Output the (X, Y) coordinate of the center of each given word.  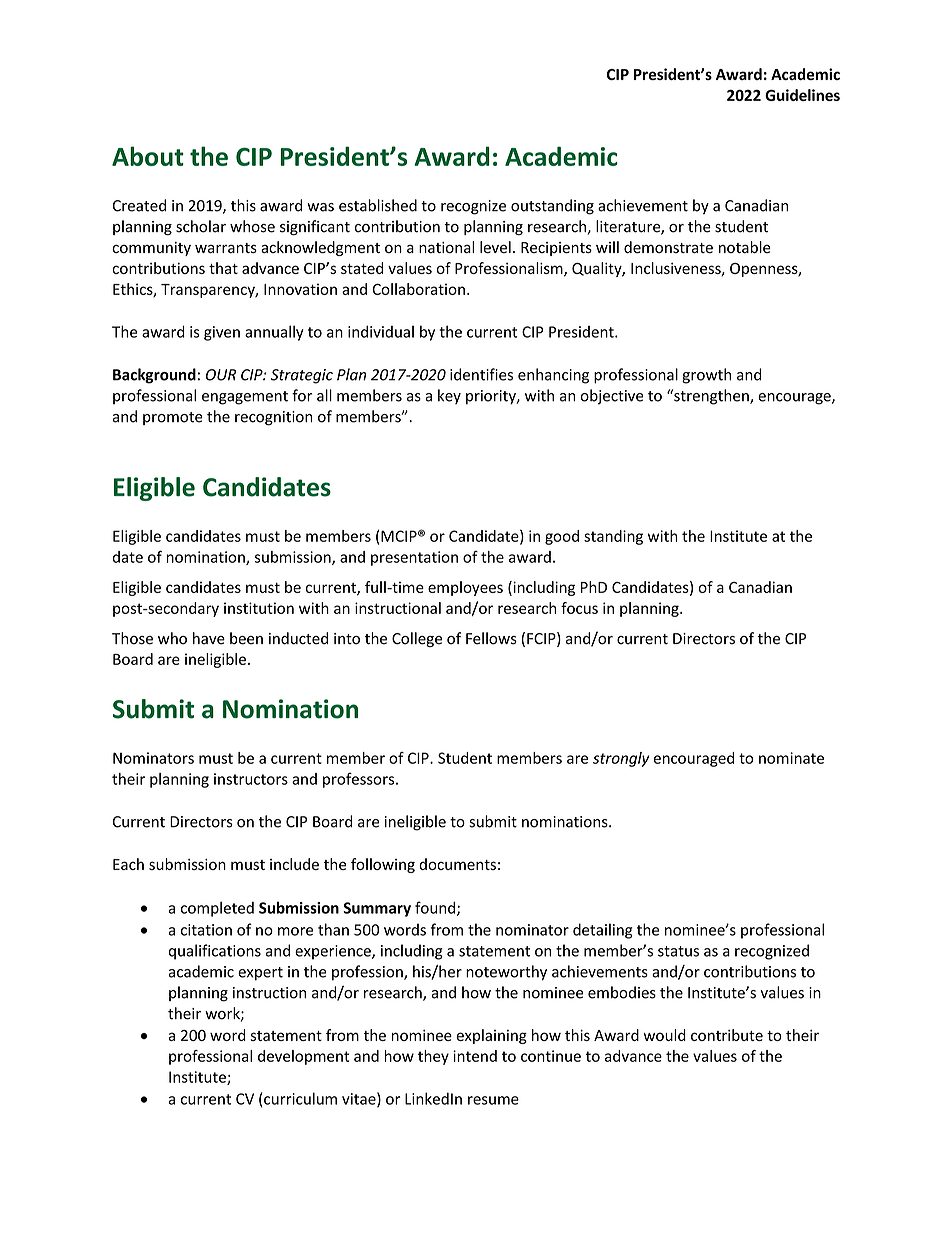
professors (360, 780)
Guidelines (802, 95)
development (303, 1057)
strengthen (711, 397)
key (449, 396)
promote (173, 418)
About (148, 156)
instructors (251, 779)
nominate (791, 758)
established (378, 205)
